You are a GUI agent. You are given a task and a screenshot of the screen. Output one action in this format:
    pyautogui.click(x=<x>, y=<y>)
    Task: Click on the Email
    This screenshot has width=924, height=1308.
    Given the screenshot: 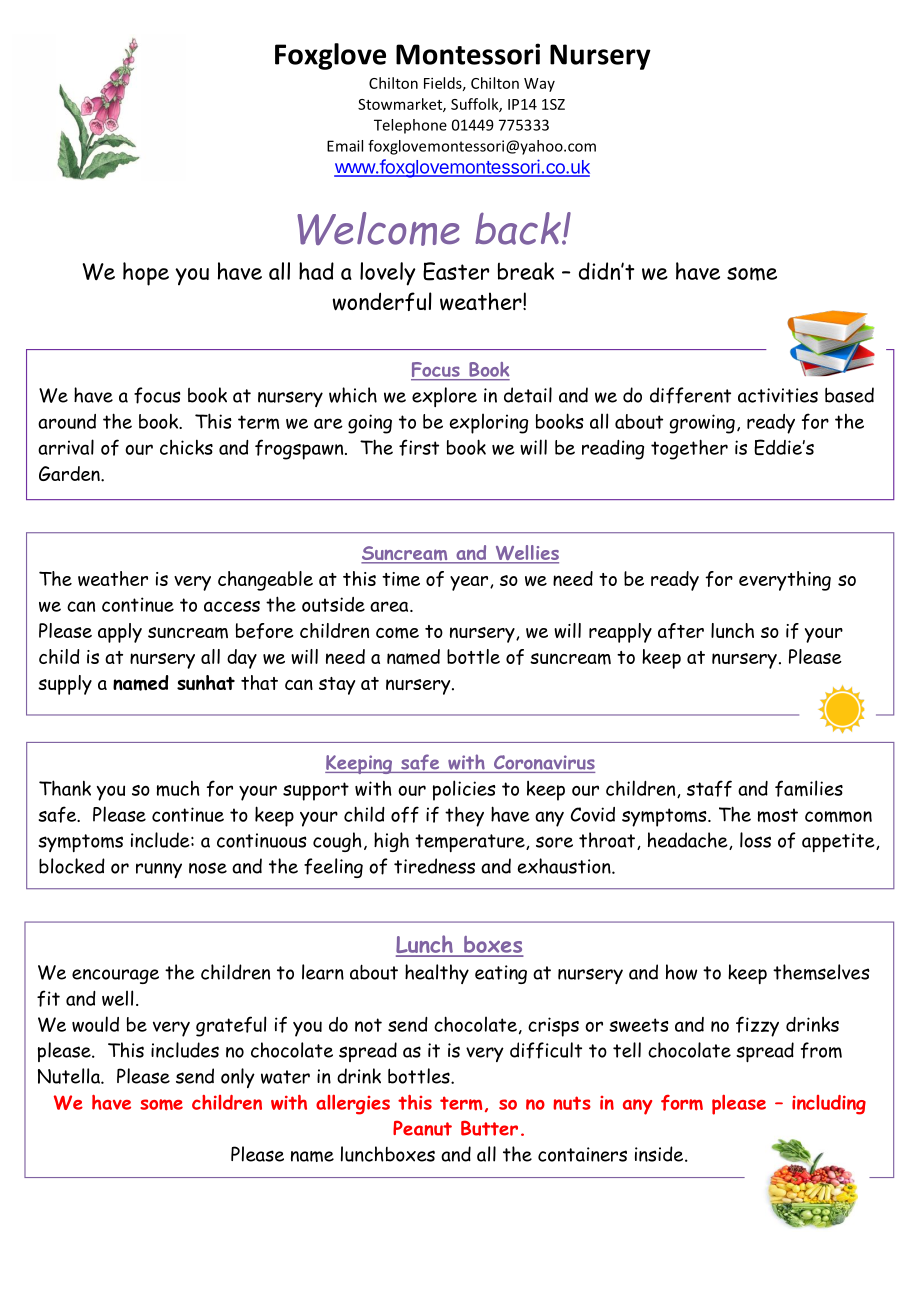 What is the action you would take?
    pyautogui.click(x=345, y=146)
